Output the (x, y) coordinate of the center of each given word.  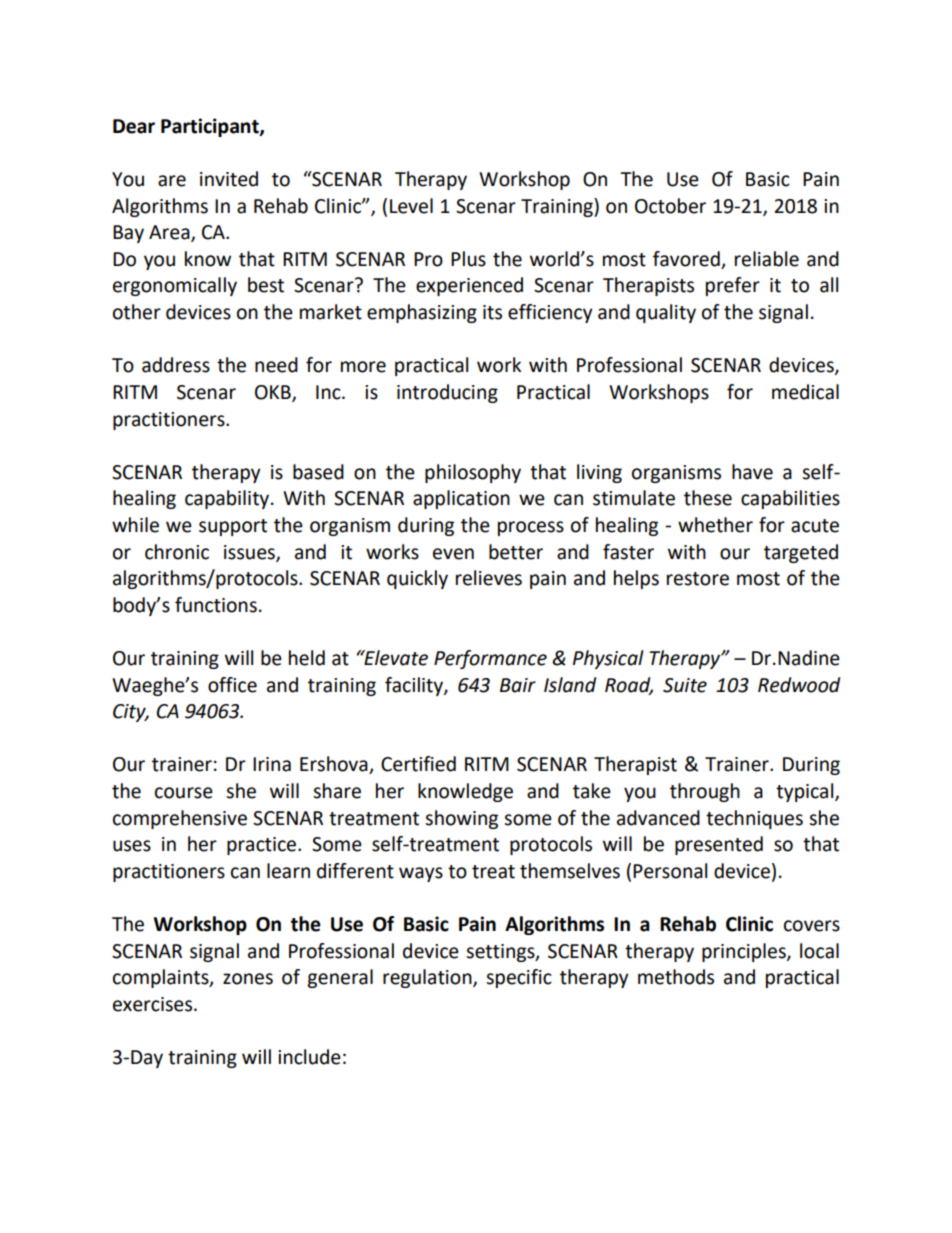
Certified (418, 764)
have (752, 472)
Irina (272, 764)
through (705, 792)
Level (411, 206)
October (670, 206)
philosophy (473, 473)
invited (229, 179)
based (318, 472)
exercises (154, 1004)
